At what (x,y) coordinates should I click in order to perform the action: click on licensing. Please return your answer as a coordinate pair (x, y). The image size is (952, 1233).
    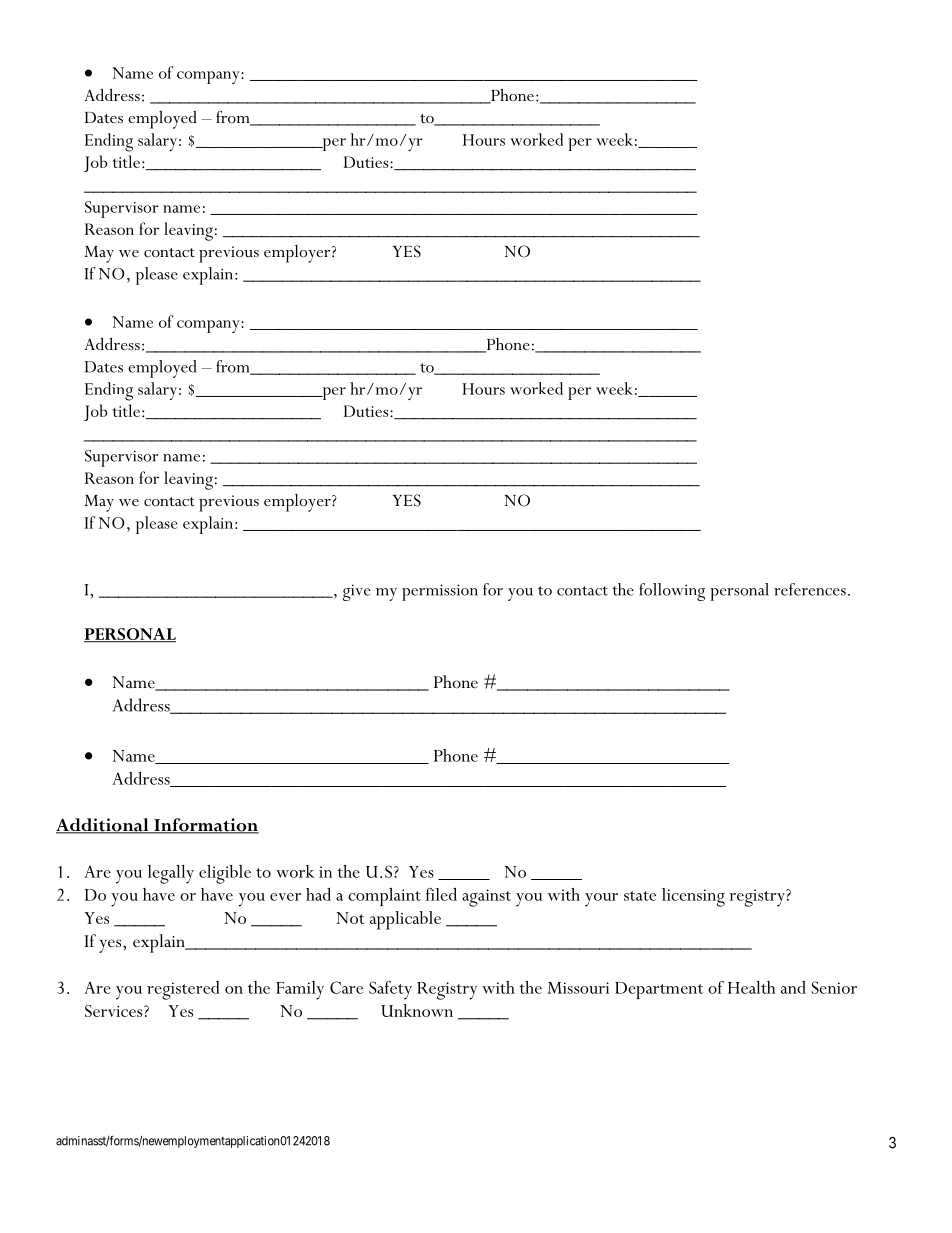
    Looking at the image, I should click on (693, 897).
